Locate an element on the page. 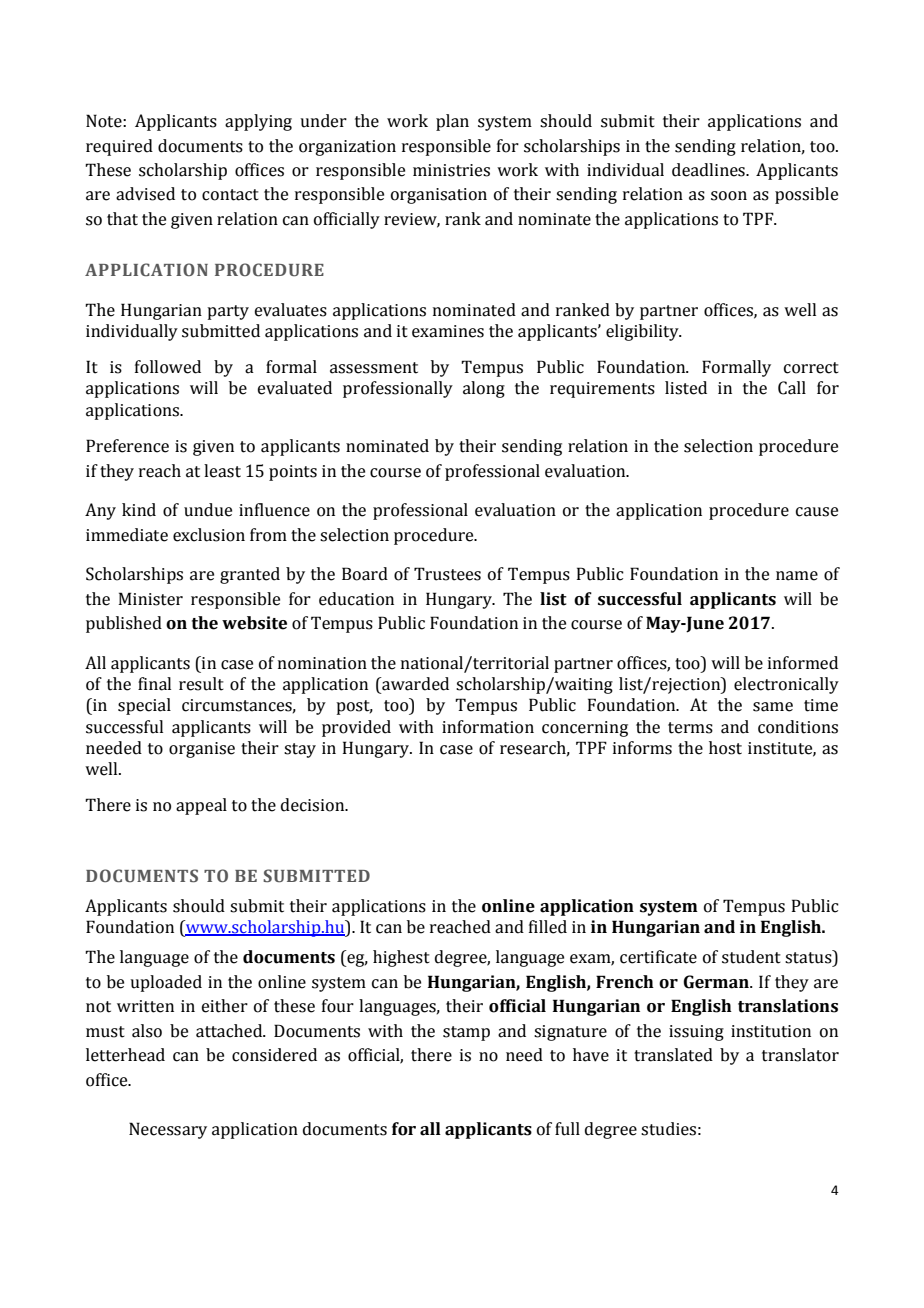  Necessary is located at coordinates (168, 1130).
